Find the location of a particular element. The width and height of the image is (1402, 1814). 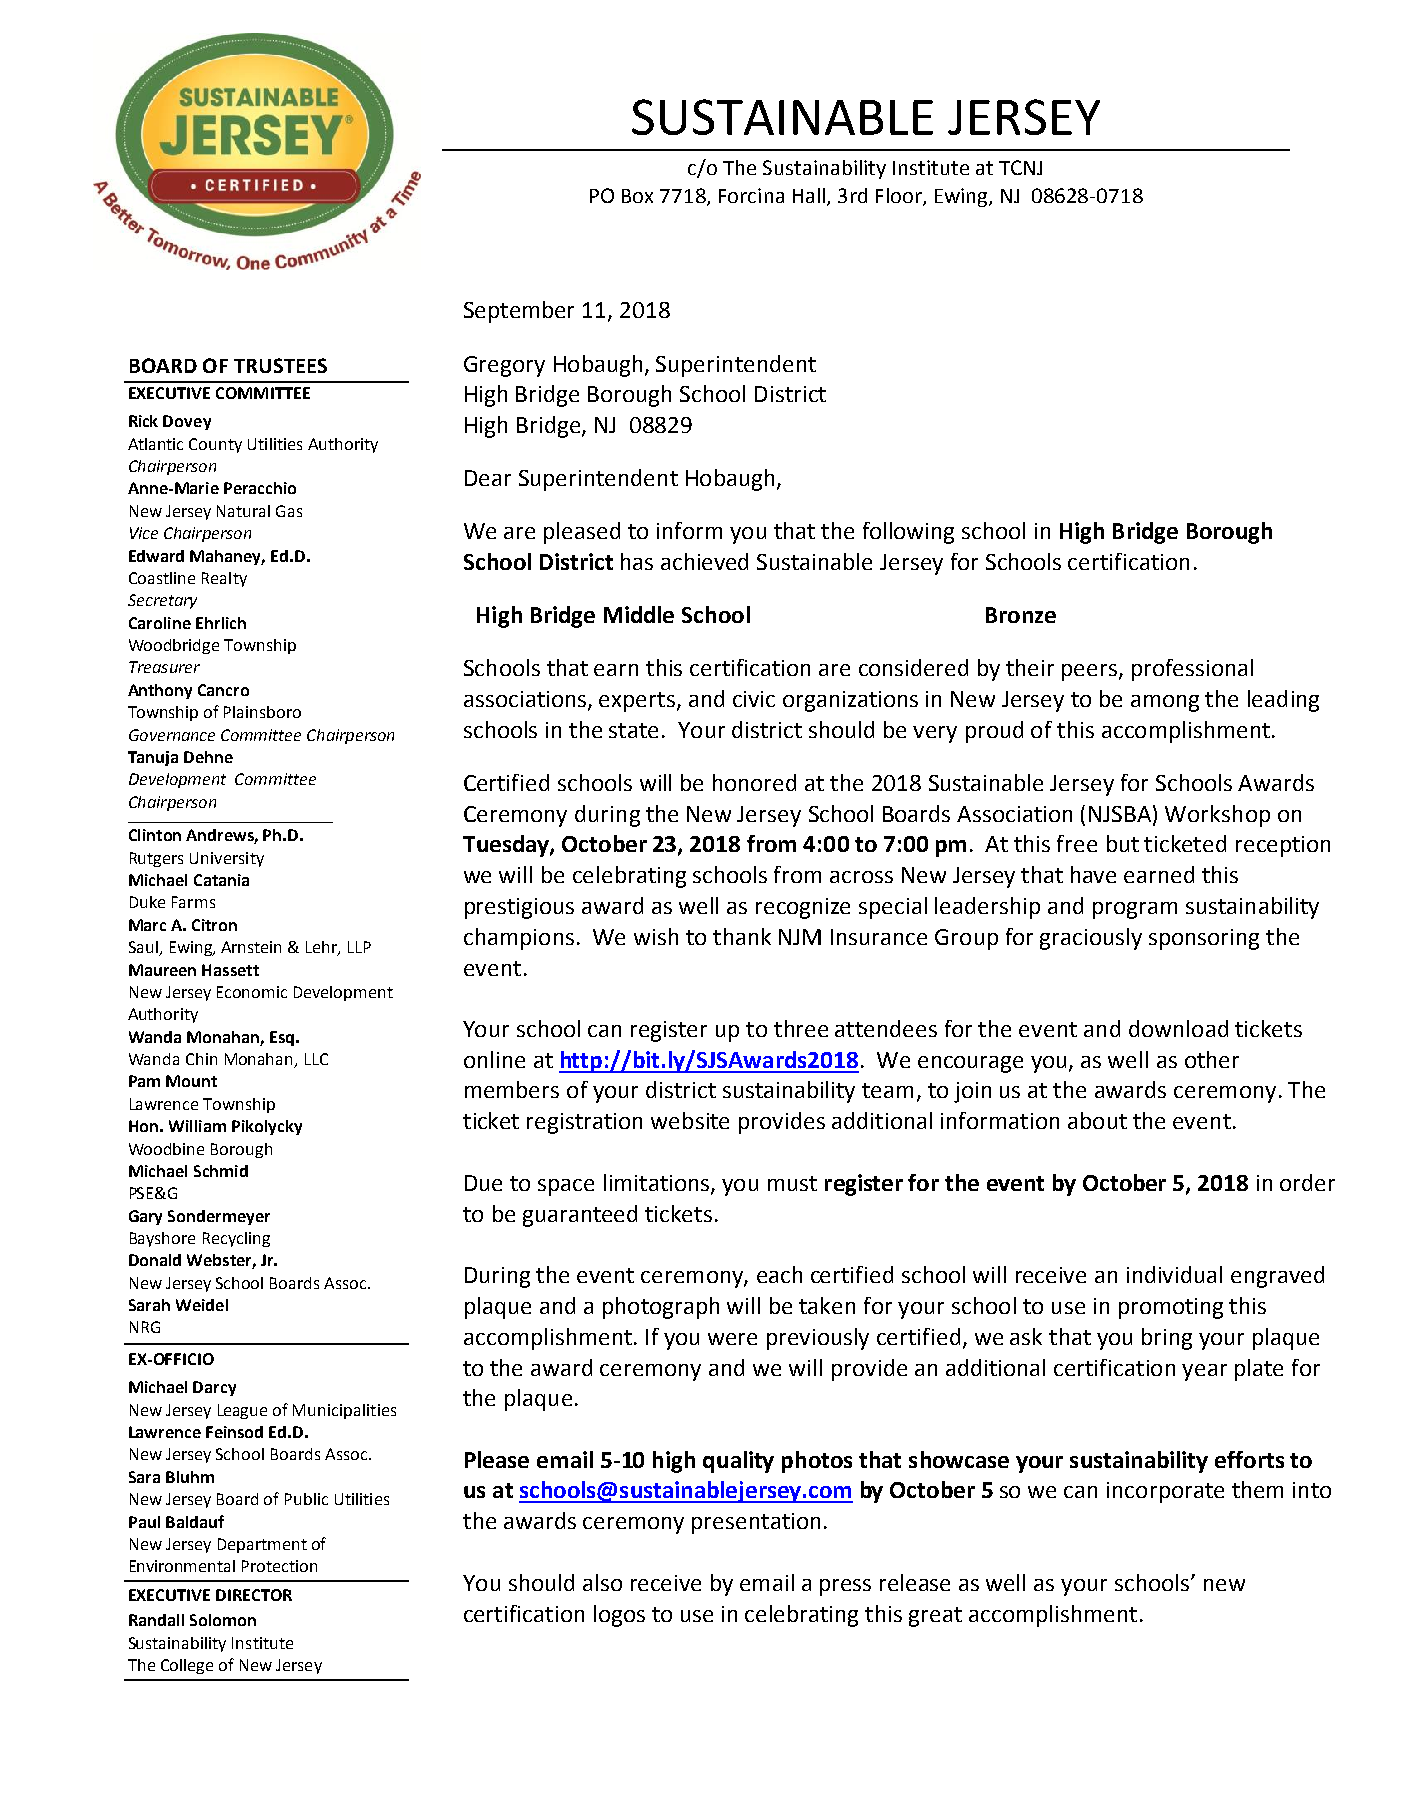

website is located at coordinates (690, 1120).
